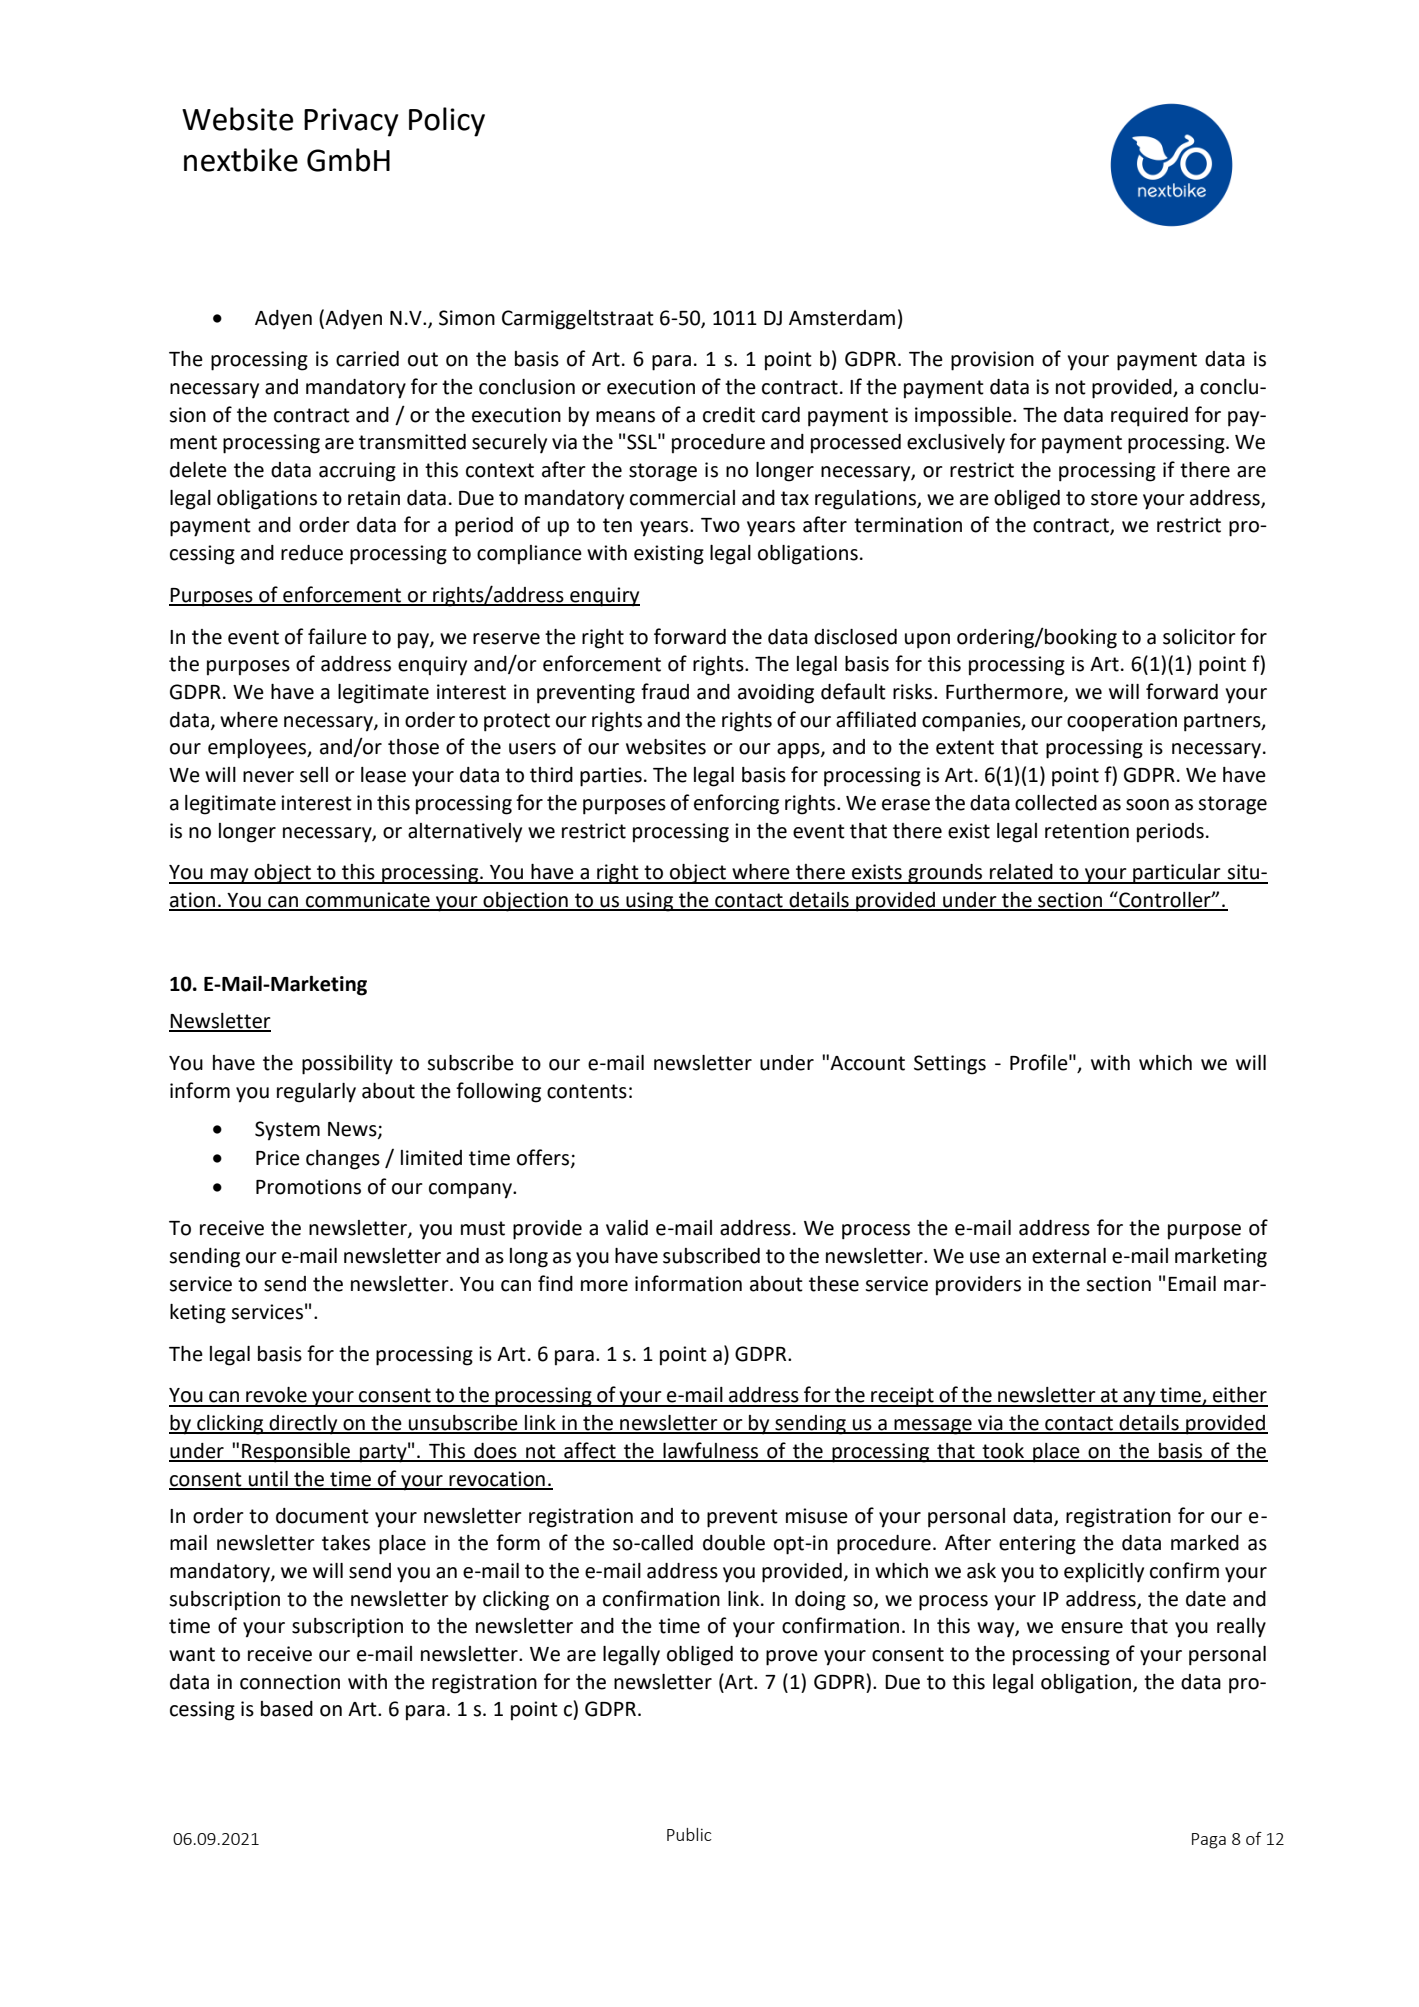  Describe the element at coordinates (1177, 874) in the document. I see `particular` at that location.
